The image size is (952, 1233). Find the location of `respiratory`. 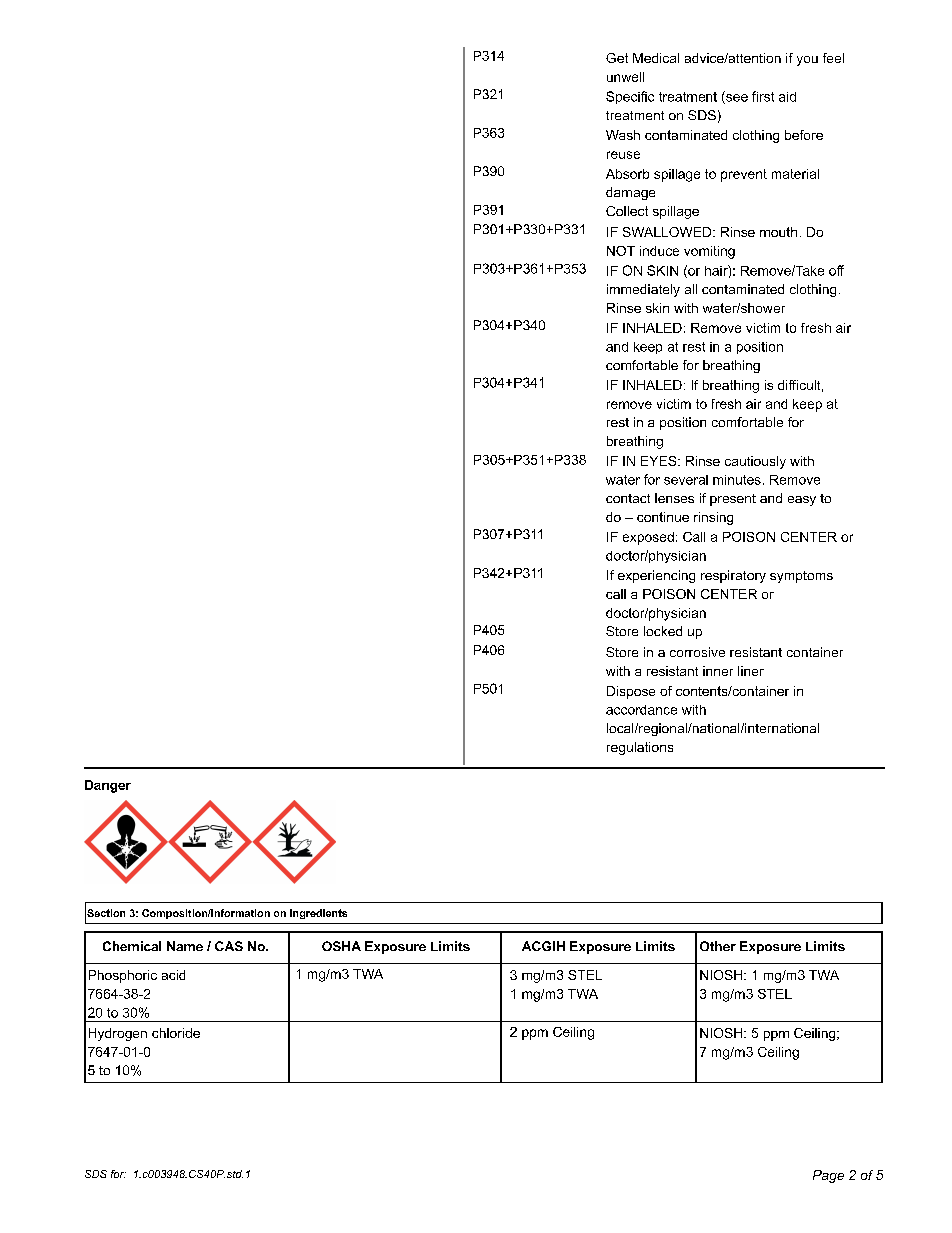

respiratory is located at coordinates (733, 576).
